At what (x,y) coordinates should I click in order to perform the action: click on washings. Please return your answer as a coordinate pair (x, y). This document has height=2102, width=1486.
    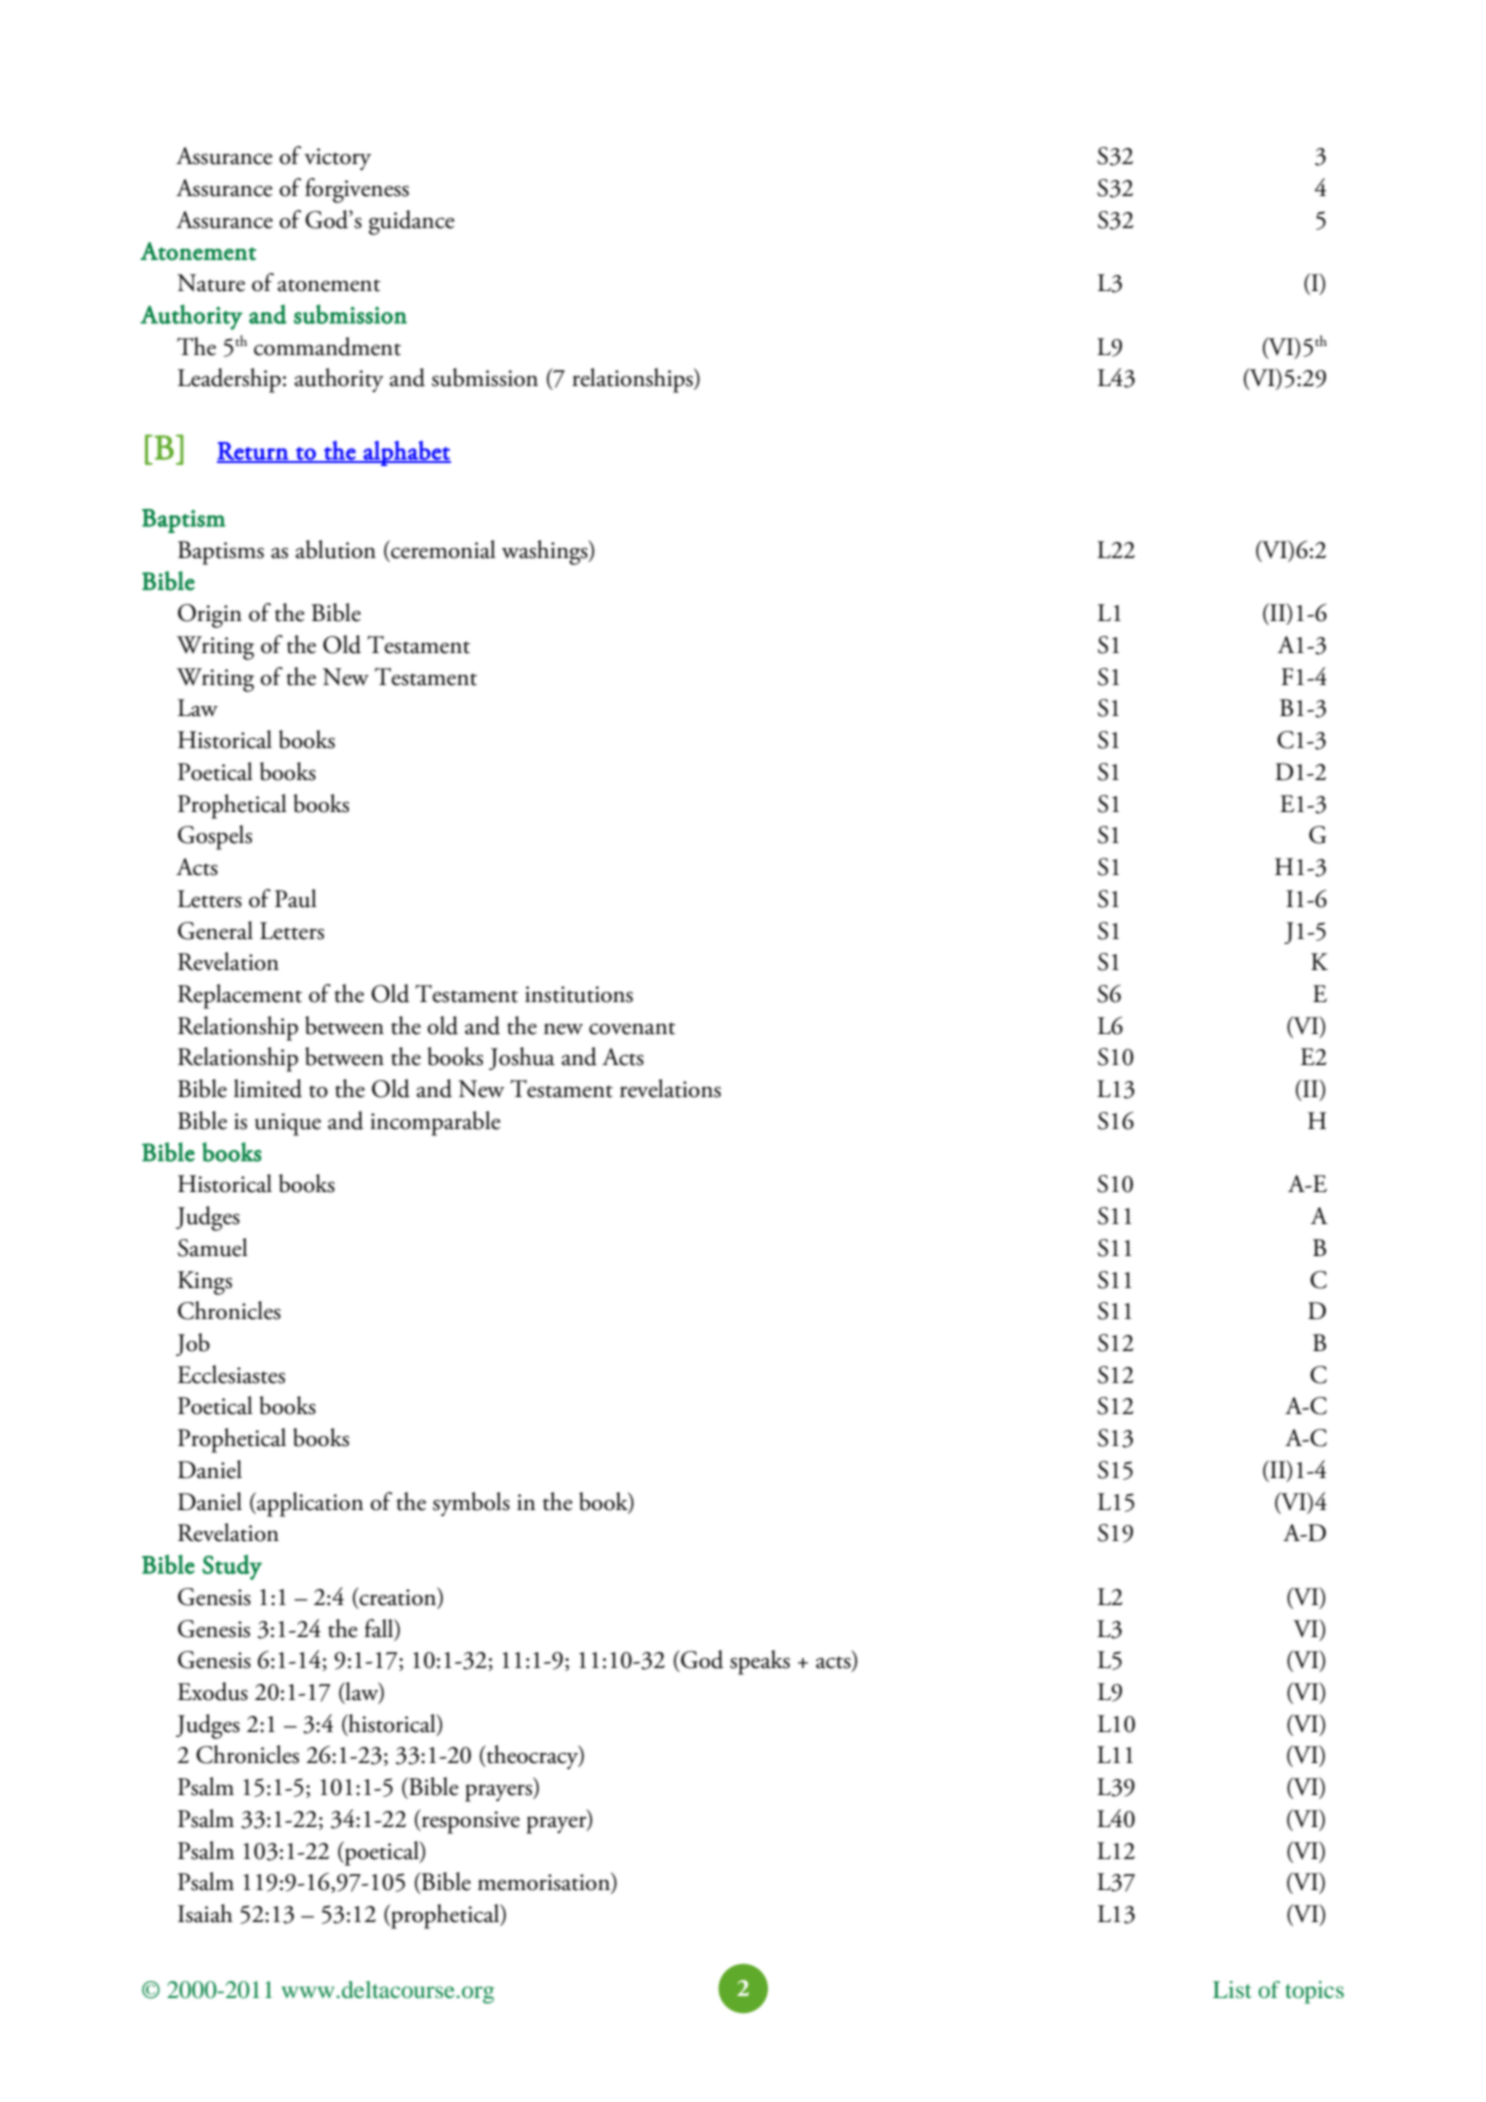
    Looking at the image, I should click on (546, 552).
